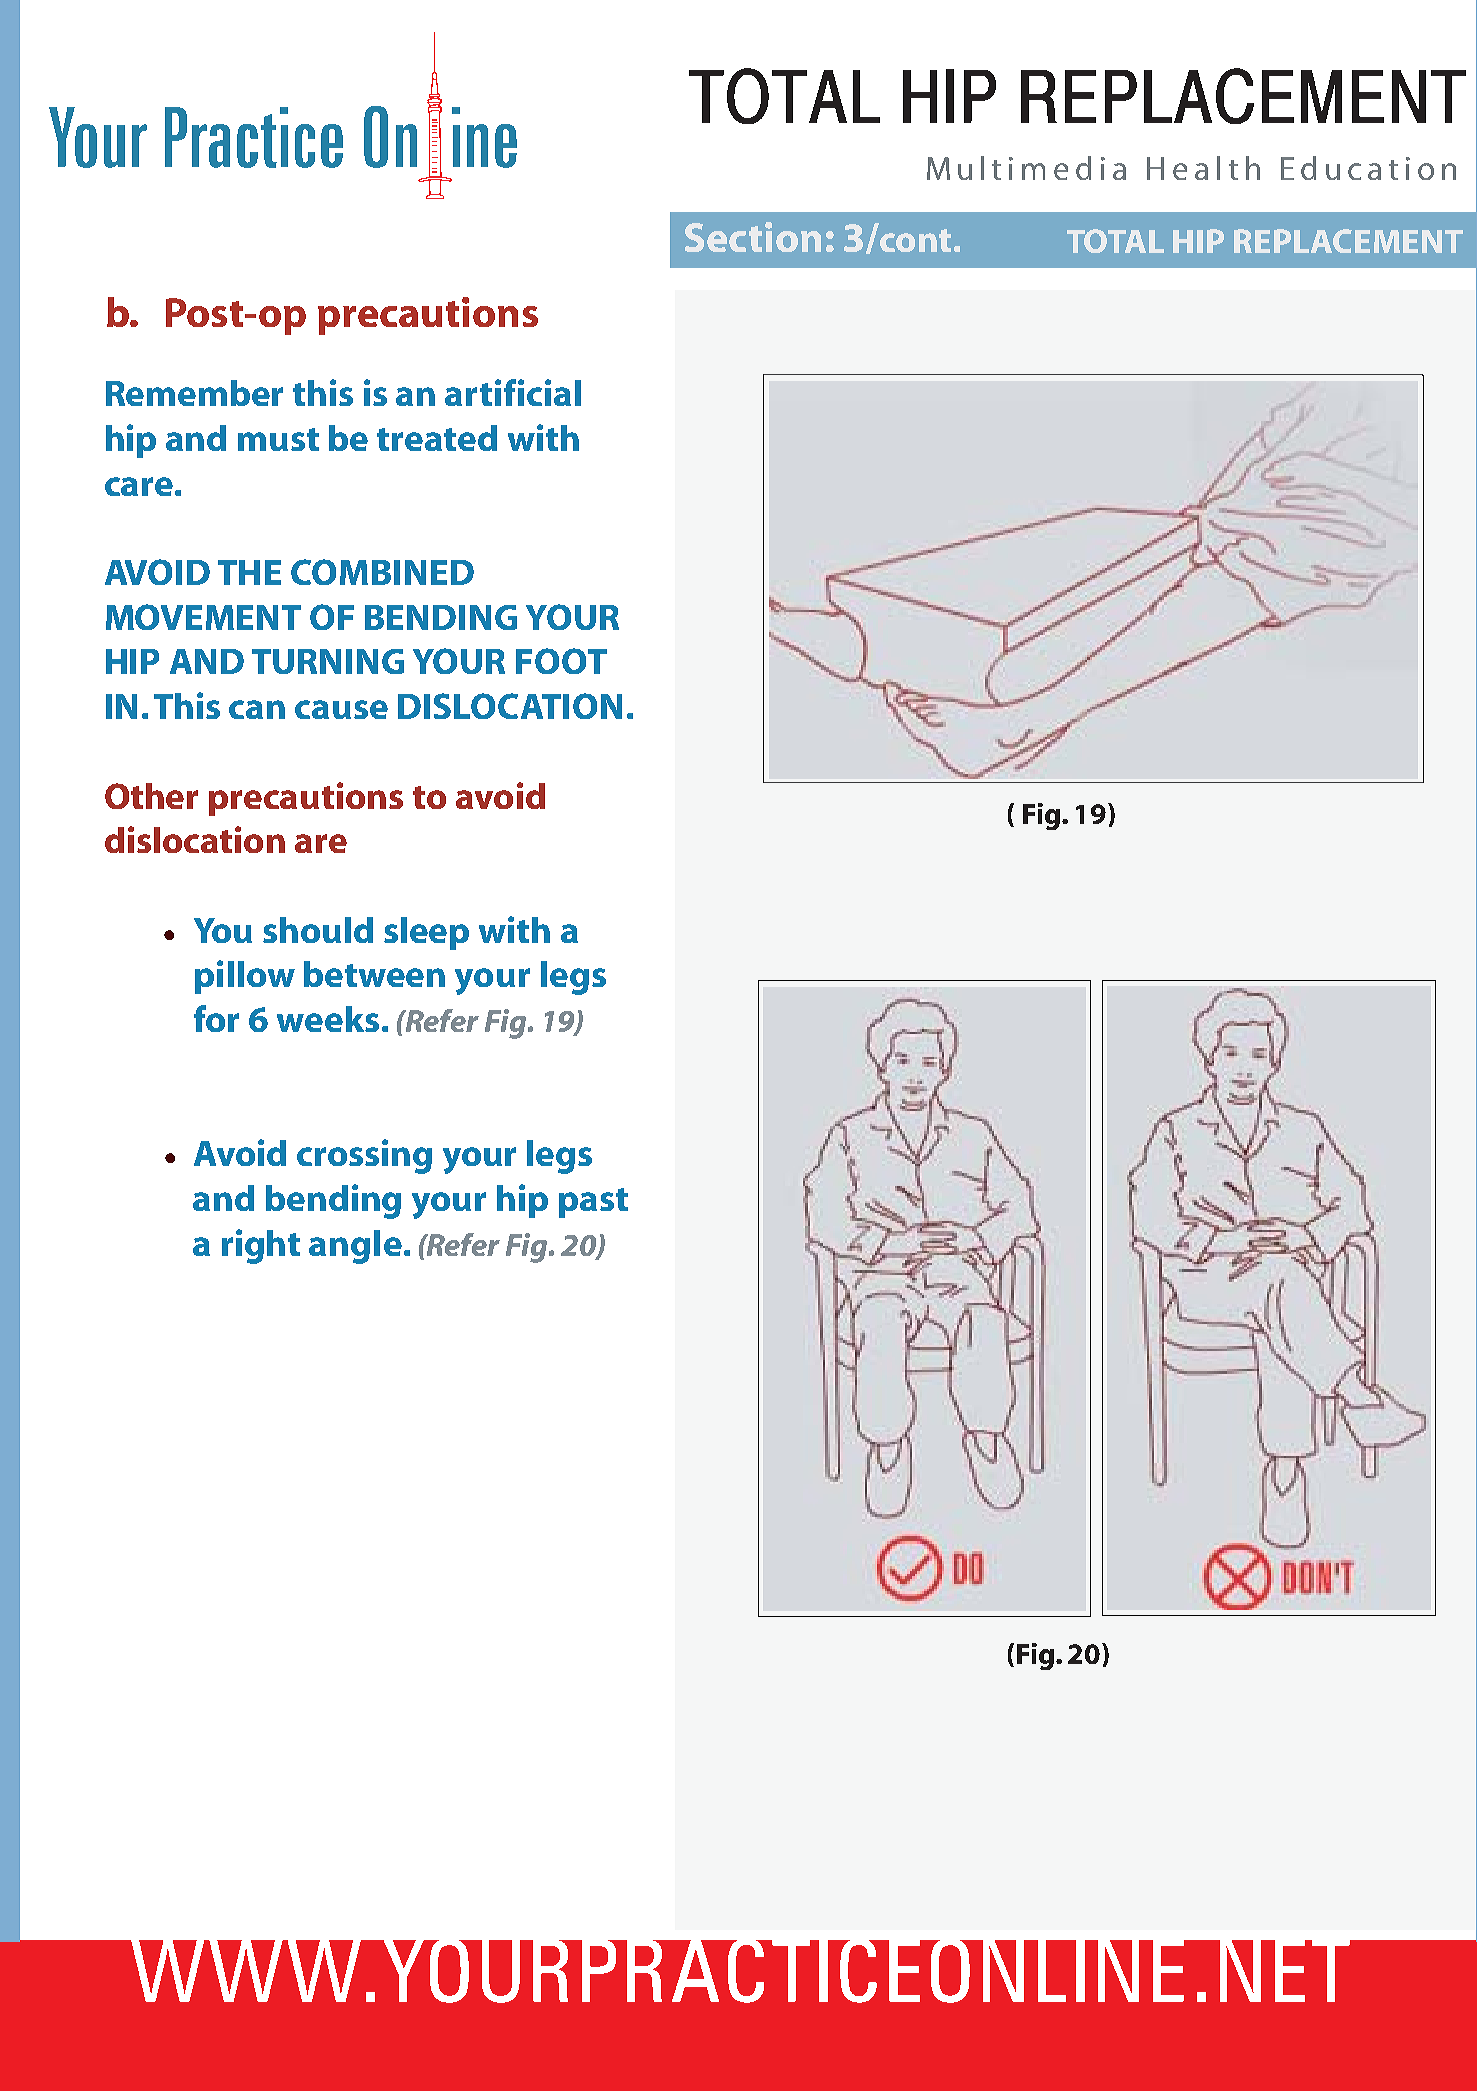 This image has height=2091, width=1477. I want to click on must, so click(278, 439).
